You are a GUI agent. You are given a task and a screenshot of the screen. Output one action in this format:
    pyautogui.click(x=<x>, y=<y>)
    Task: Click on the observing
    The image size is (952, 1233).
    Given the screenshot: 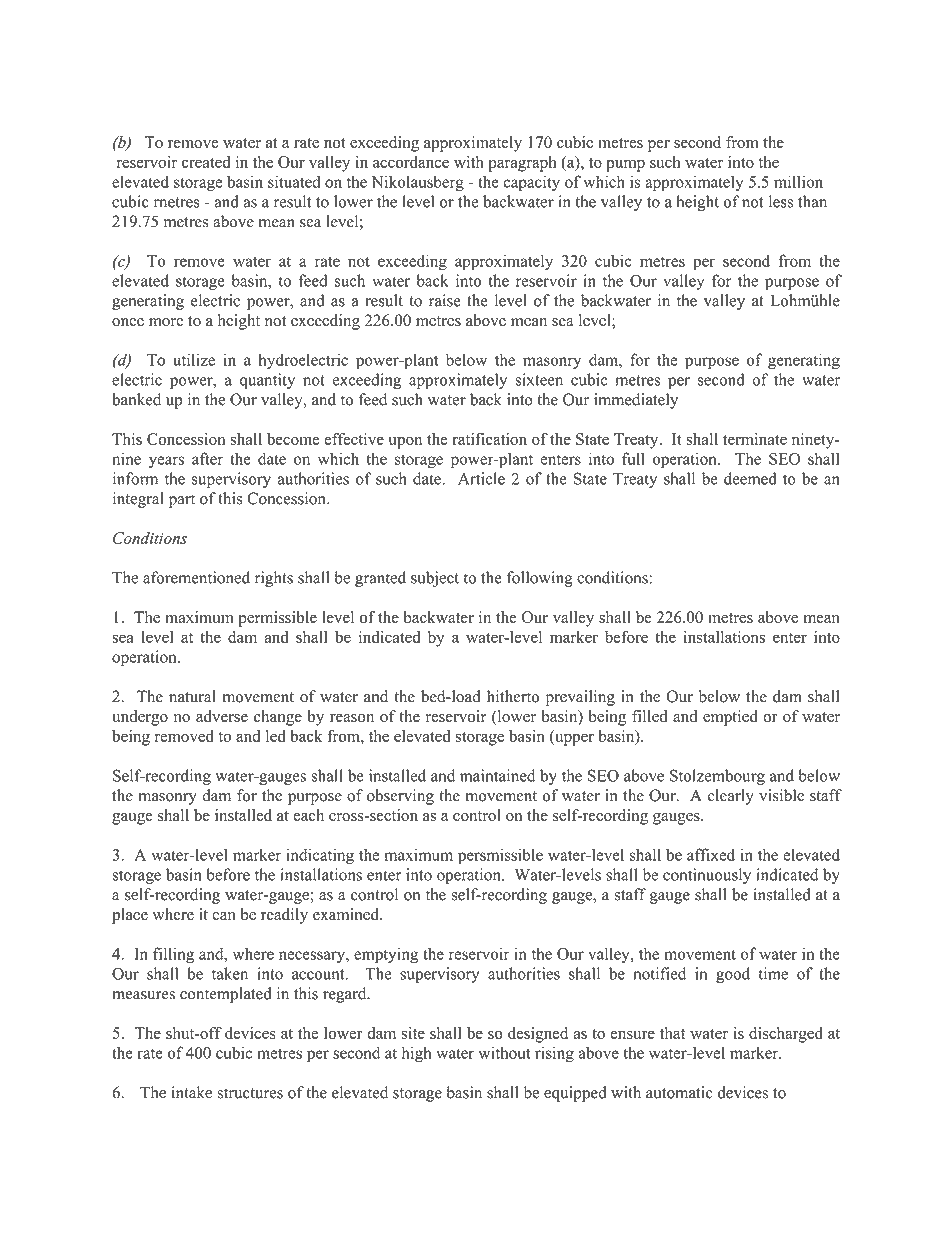 What is the action you would take?
    pyautogui.click(x=400, y=797)
